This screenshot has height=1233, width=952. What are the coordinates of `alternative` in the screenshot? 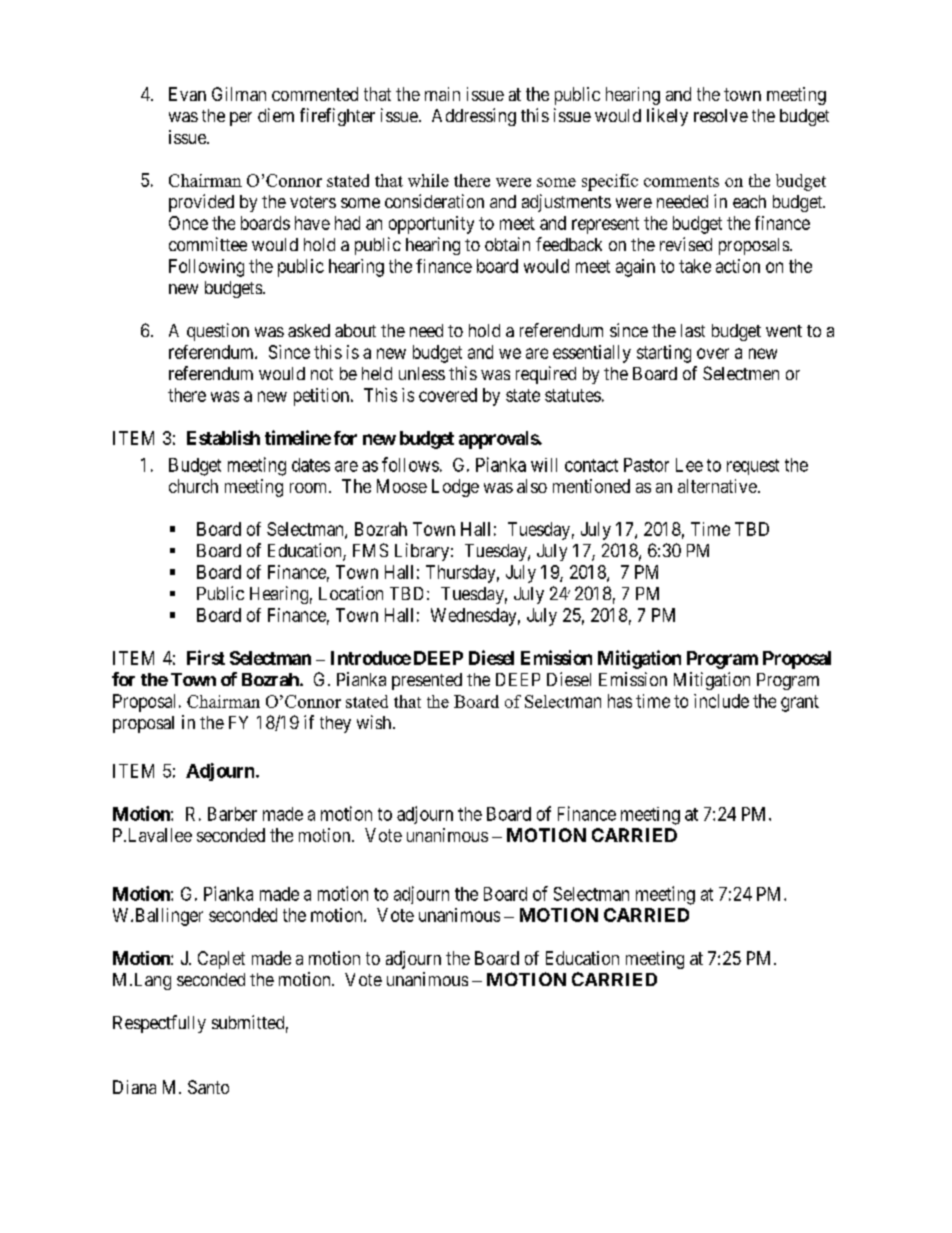 It's located at (717, 486).
